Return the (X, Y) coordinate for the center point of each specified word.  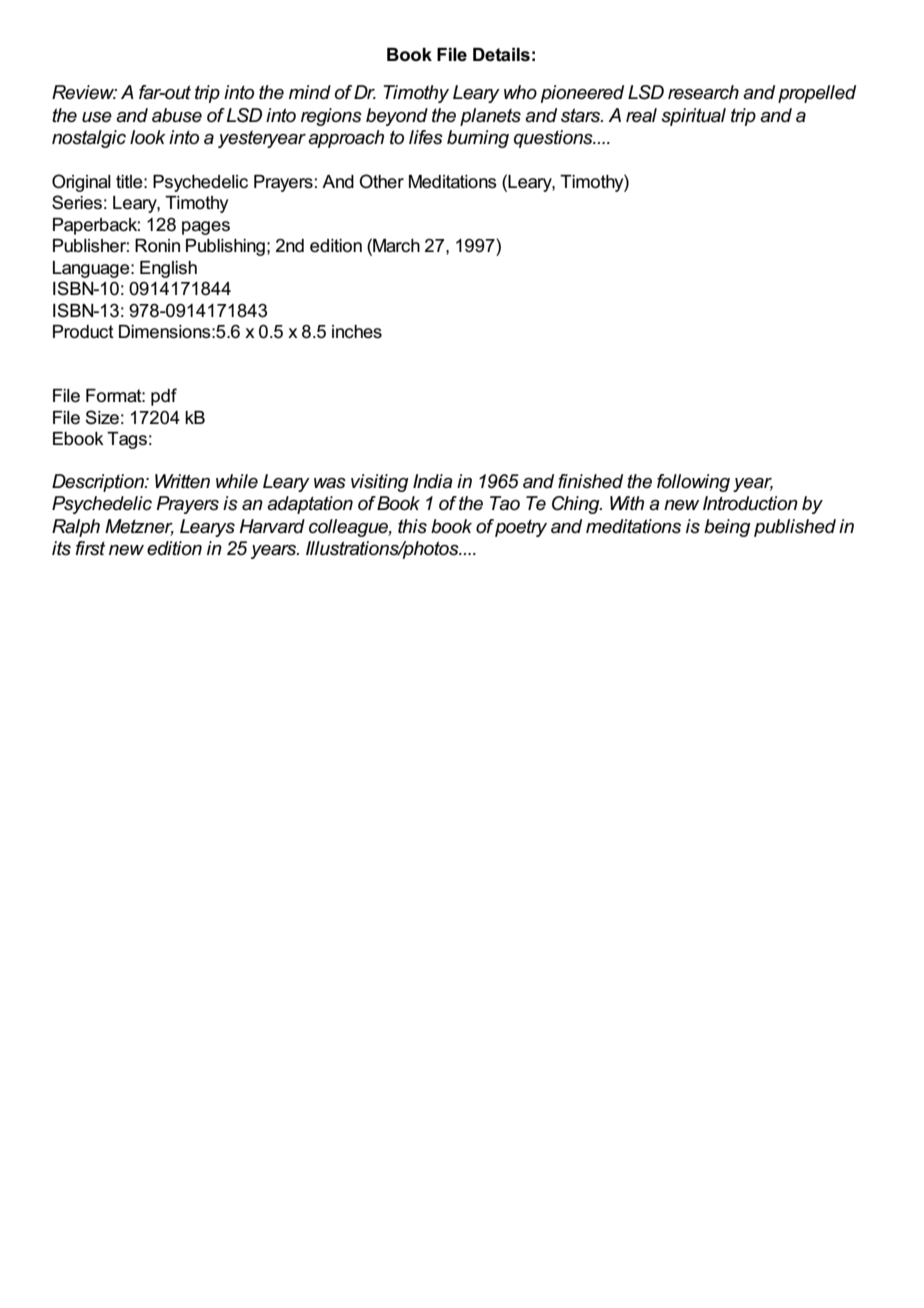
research (703, 92)
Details (501, 55)
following (693, 483)
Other (381, 181)
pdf (164, 397)
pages (206, 228)
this (412, 526)
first (90, 548)
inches (357, 332)
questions (554, 139)
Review (84, 92)
